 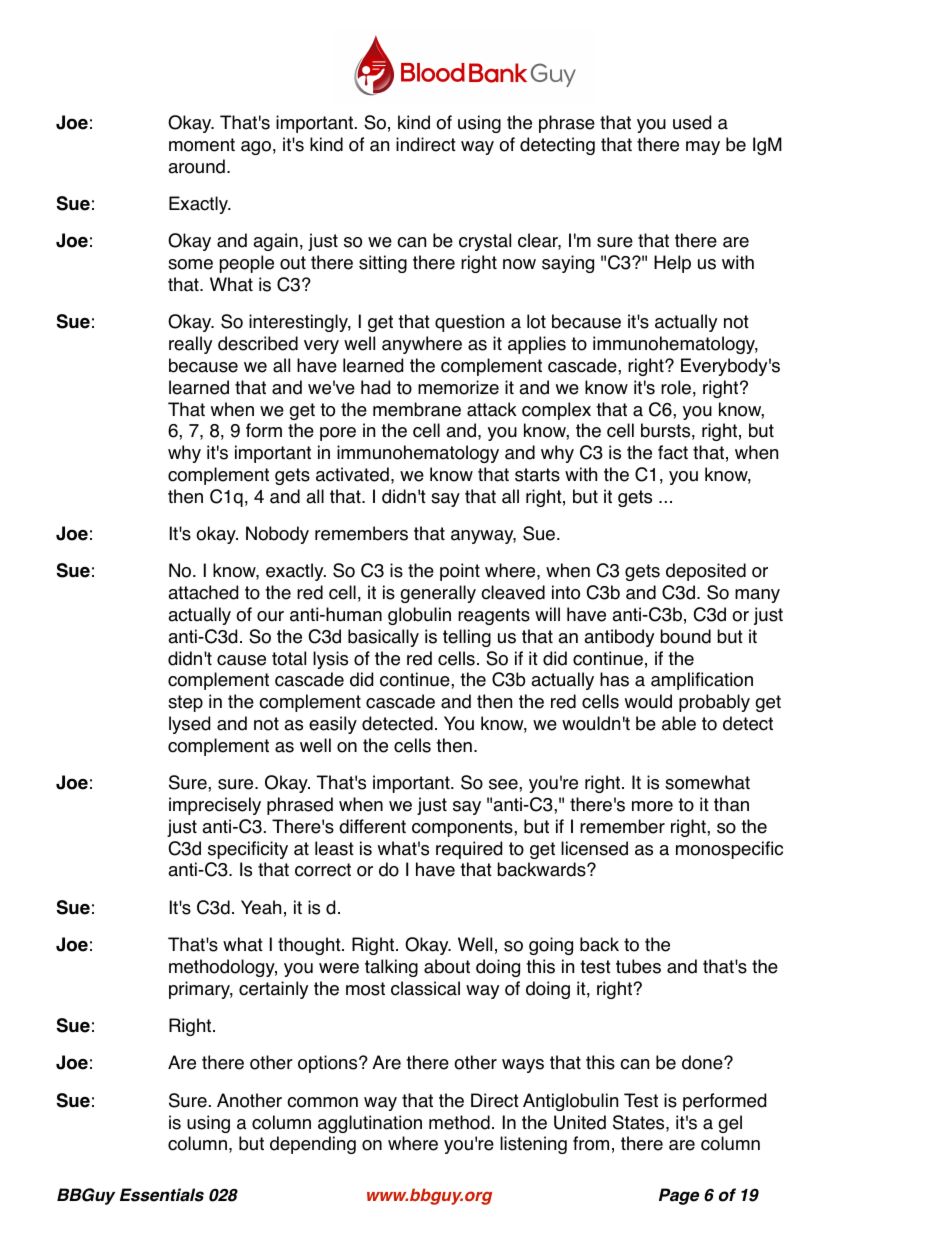 What do you see at coordinates (383, 264) in the page?
I see `sitting` at bounding box center [383, 264].
